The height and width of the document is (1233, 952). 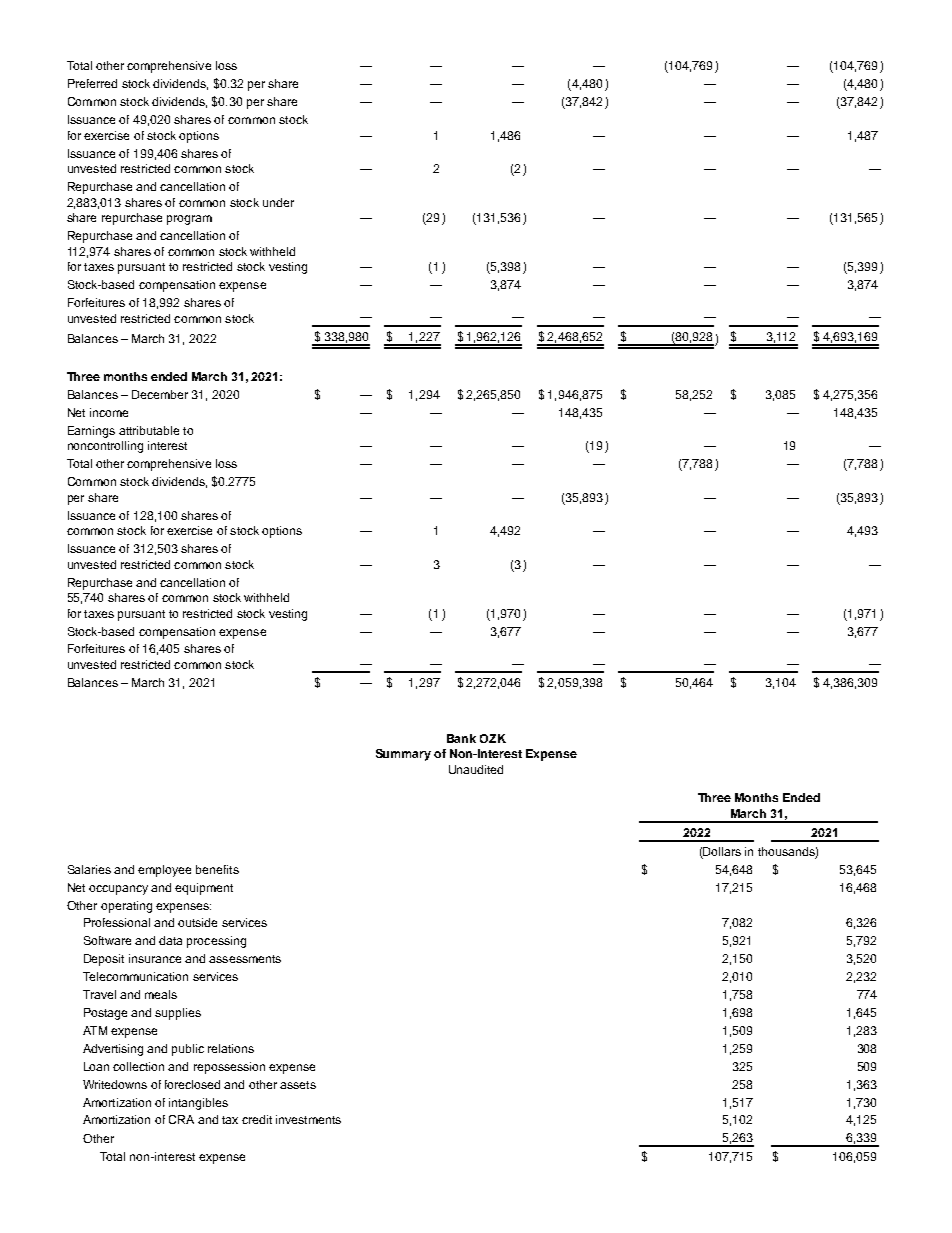 I want to click on program, so click(x=189, y=220).
